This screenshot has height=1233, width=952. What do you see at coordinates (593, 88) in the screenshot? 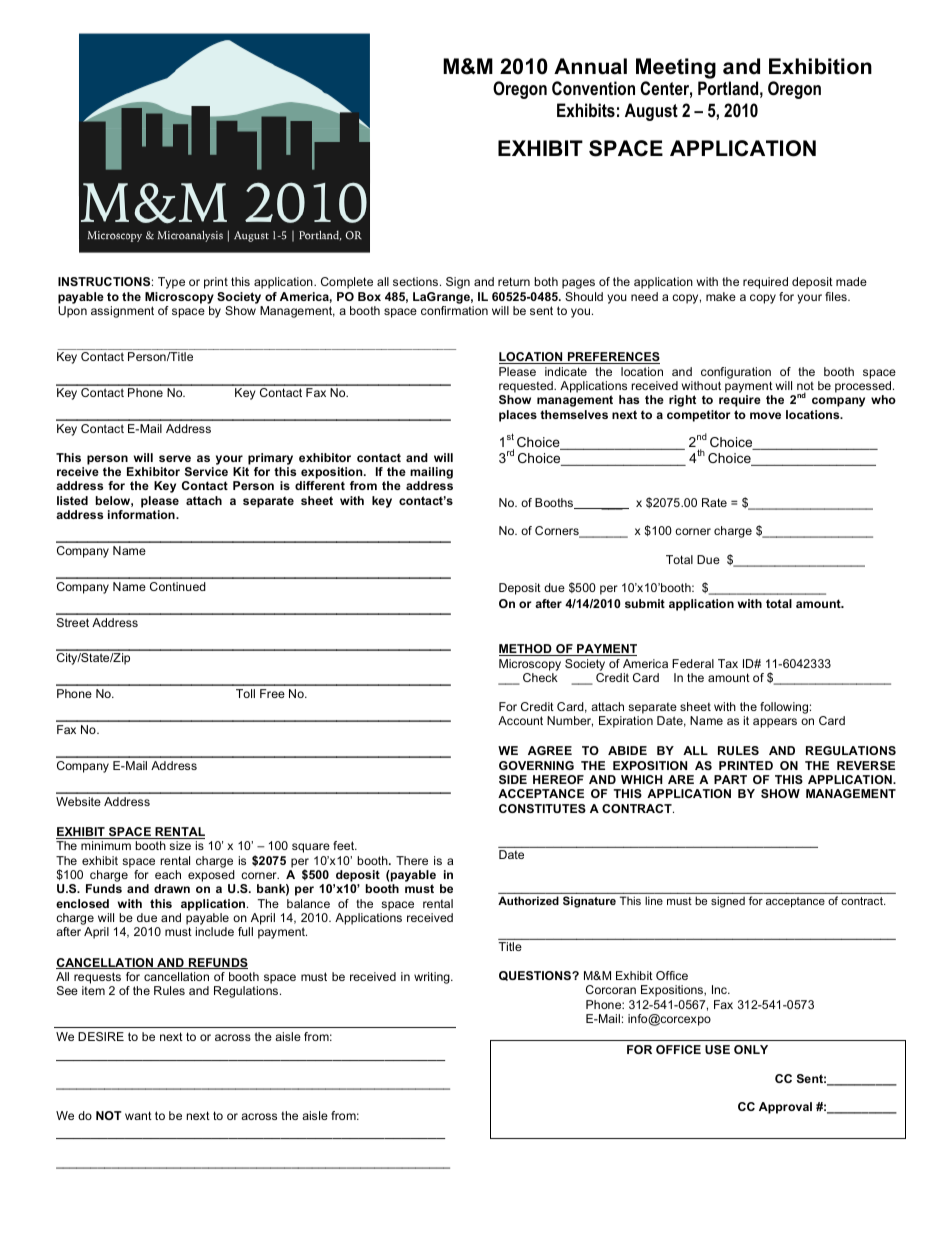
I see `Convention` at bounding box center [593, 88].
